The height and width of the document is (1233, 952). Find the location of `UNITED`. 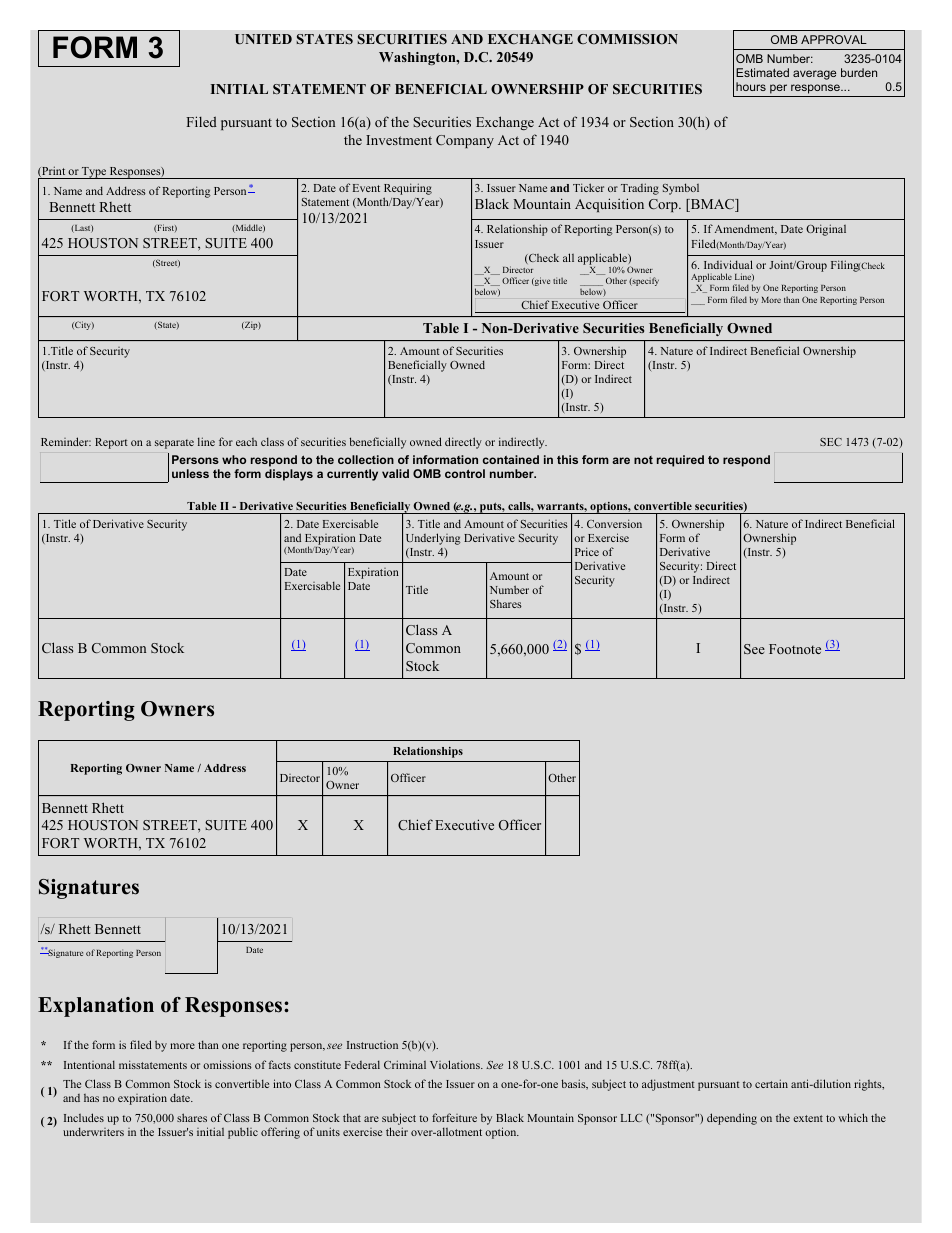

UNITED is located at coordinates (263, 39).
